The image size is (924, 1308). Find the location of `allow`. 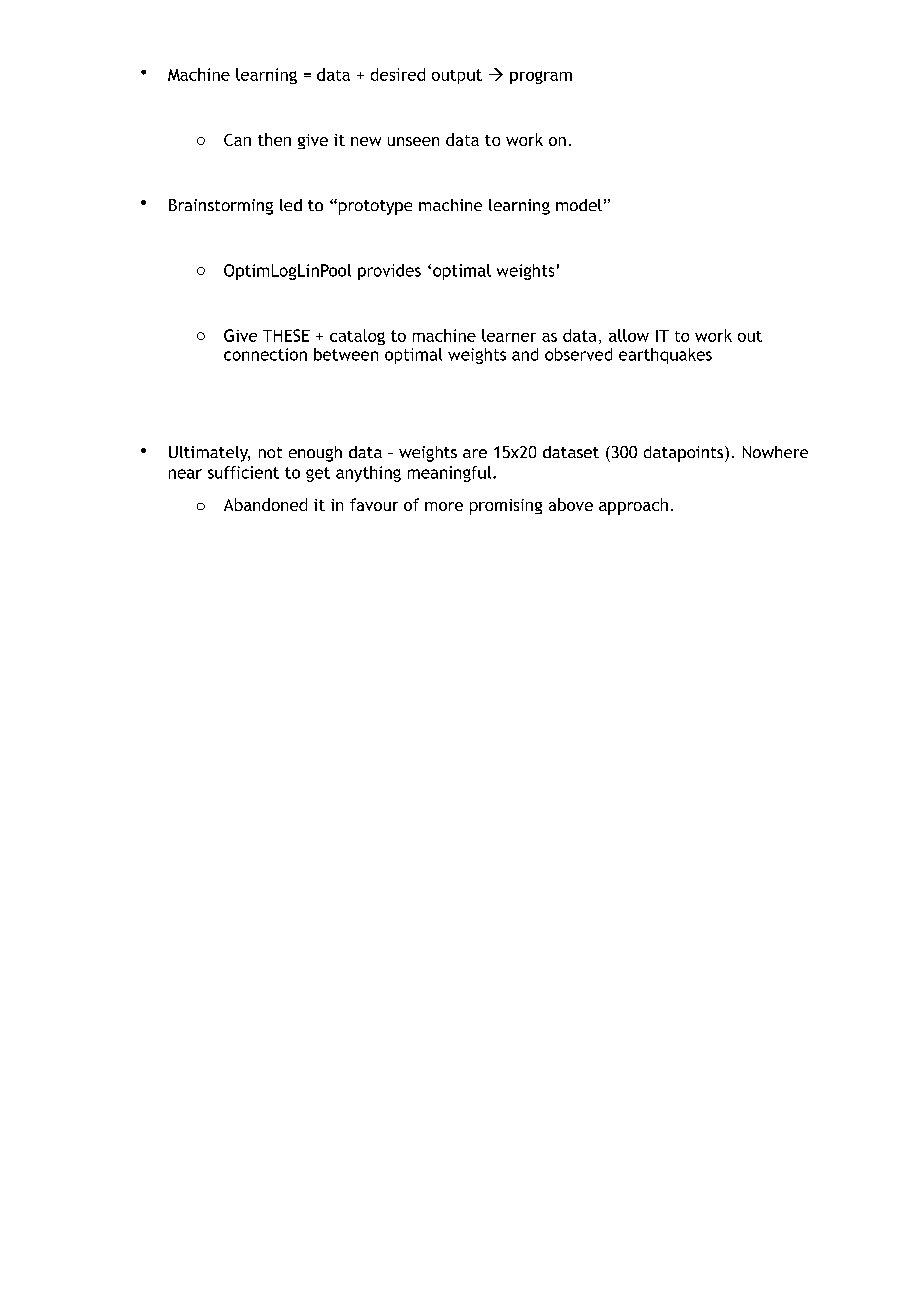

allow is located at coordinates (629, 335).
